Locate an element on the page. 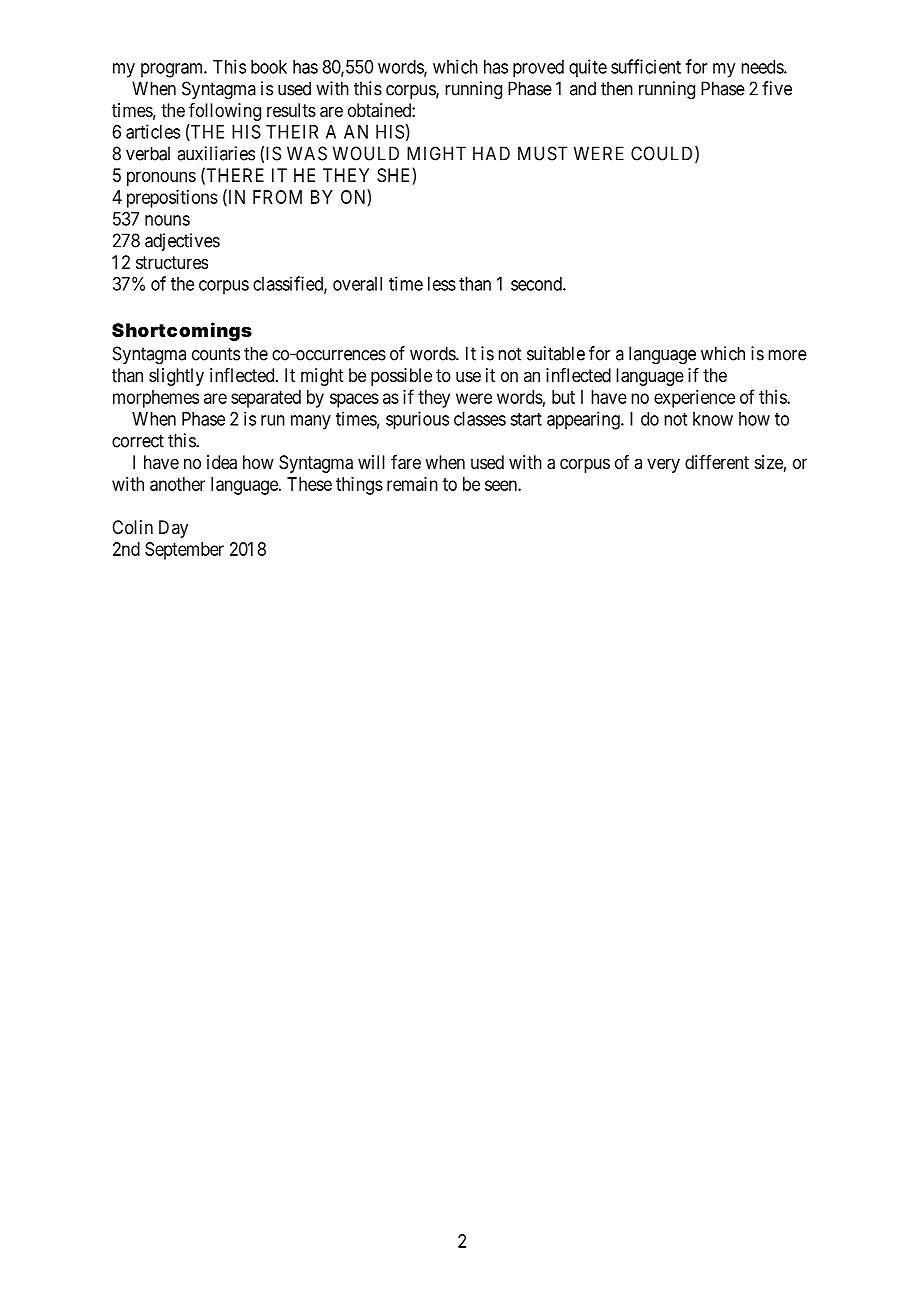  different is located at coordinates (717, 462).
